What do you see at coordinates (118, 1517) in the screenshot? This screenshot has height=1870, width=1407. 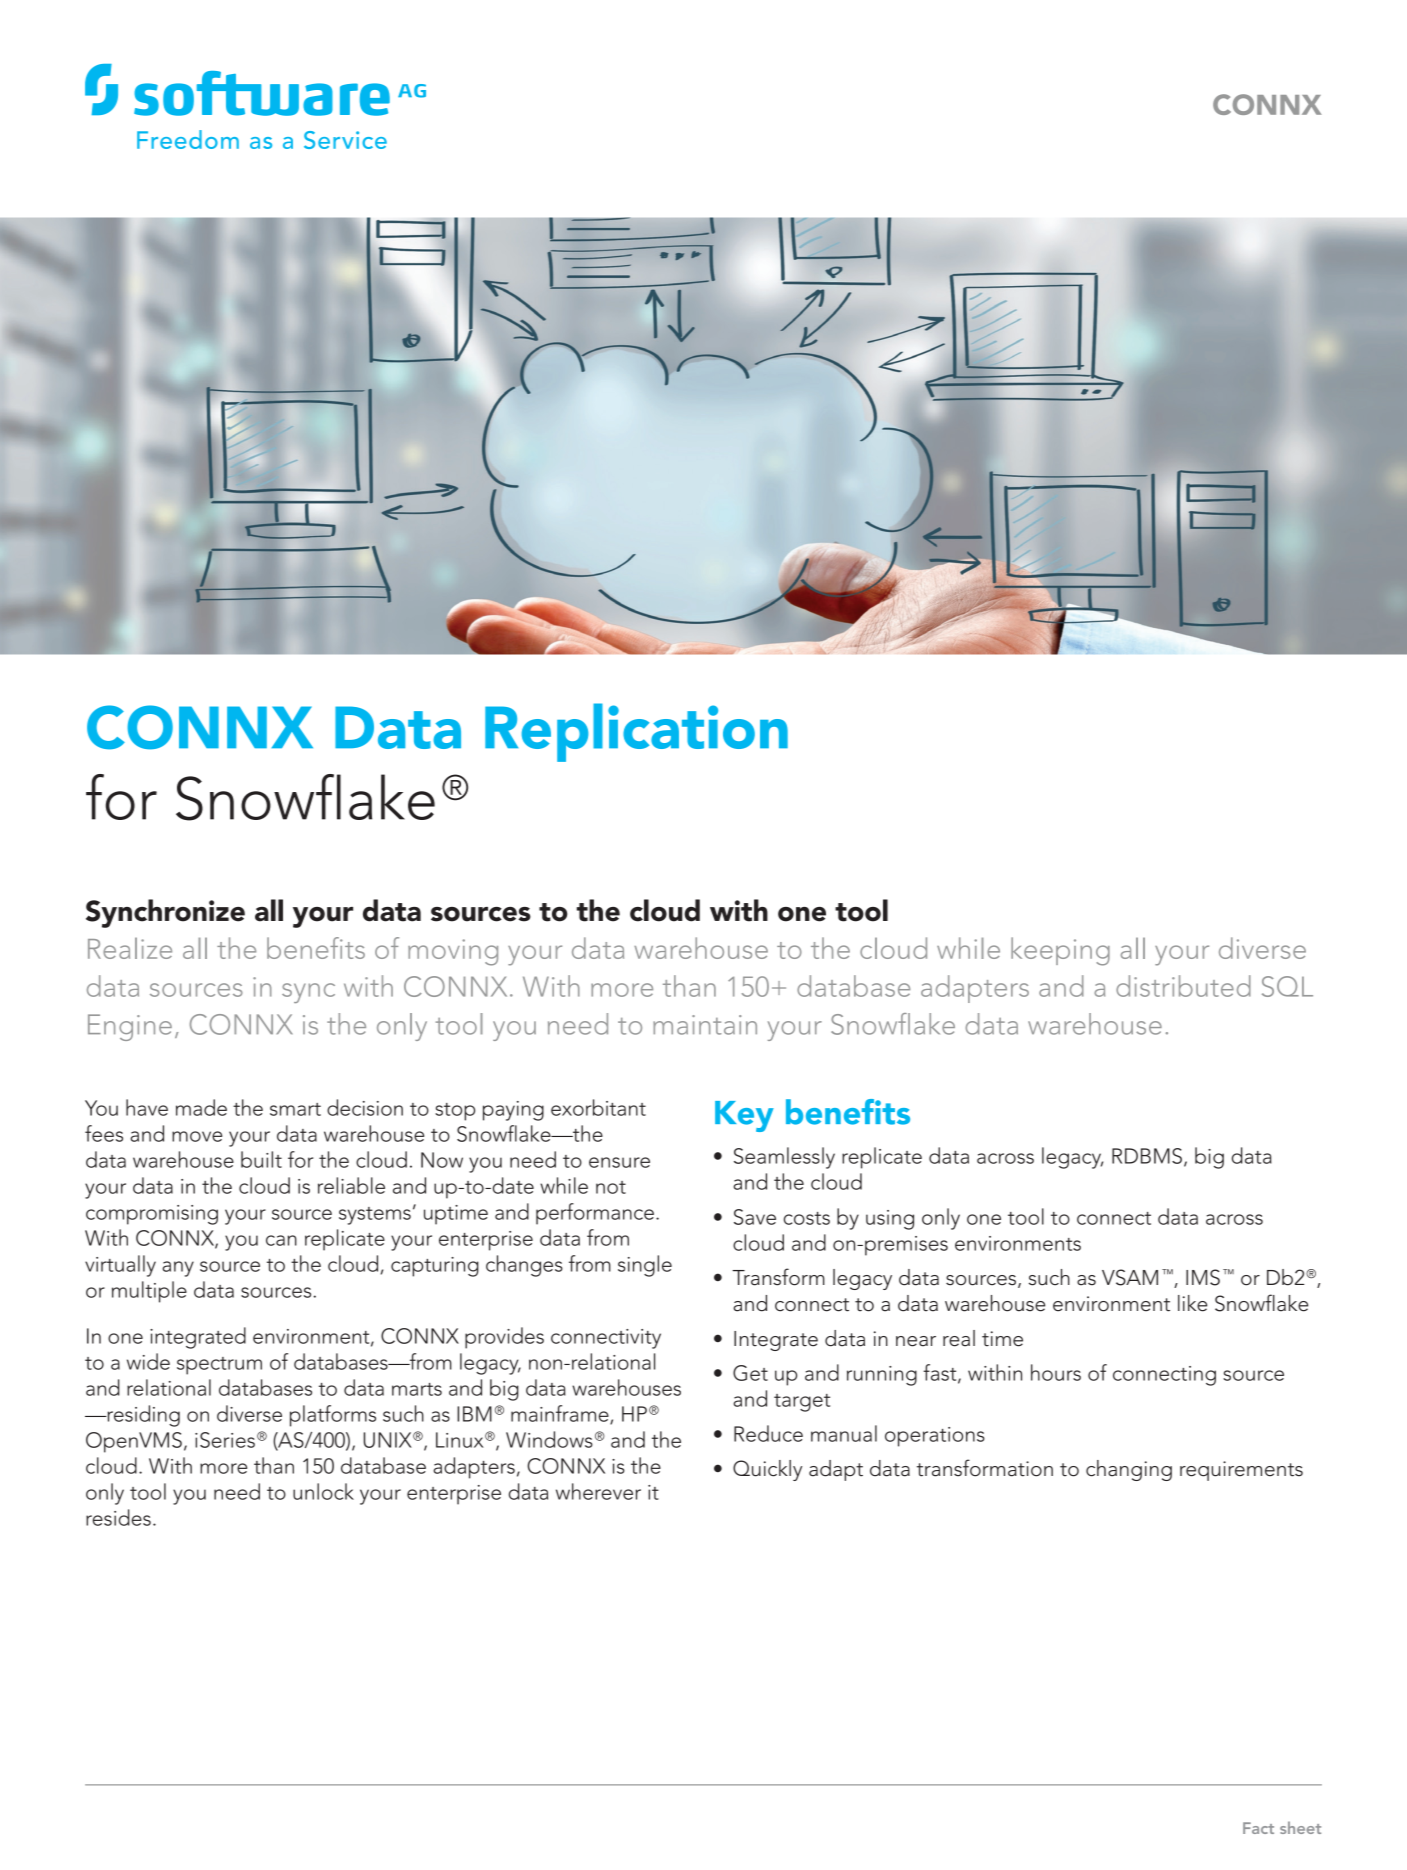 I see `resides` at bounding box center [118, 1517].
